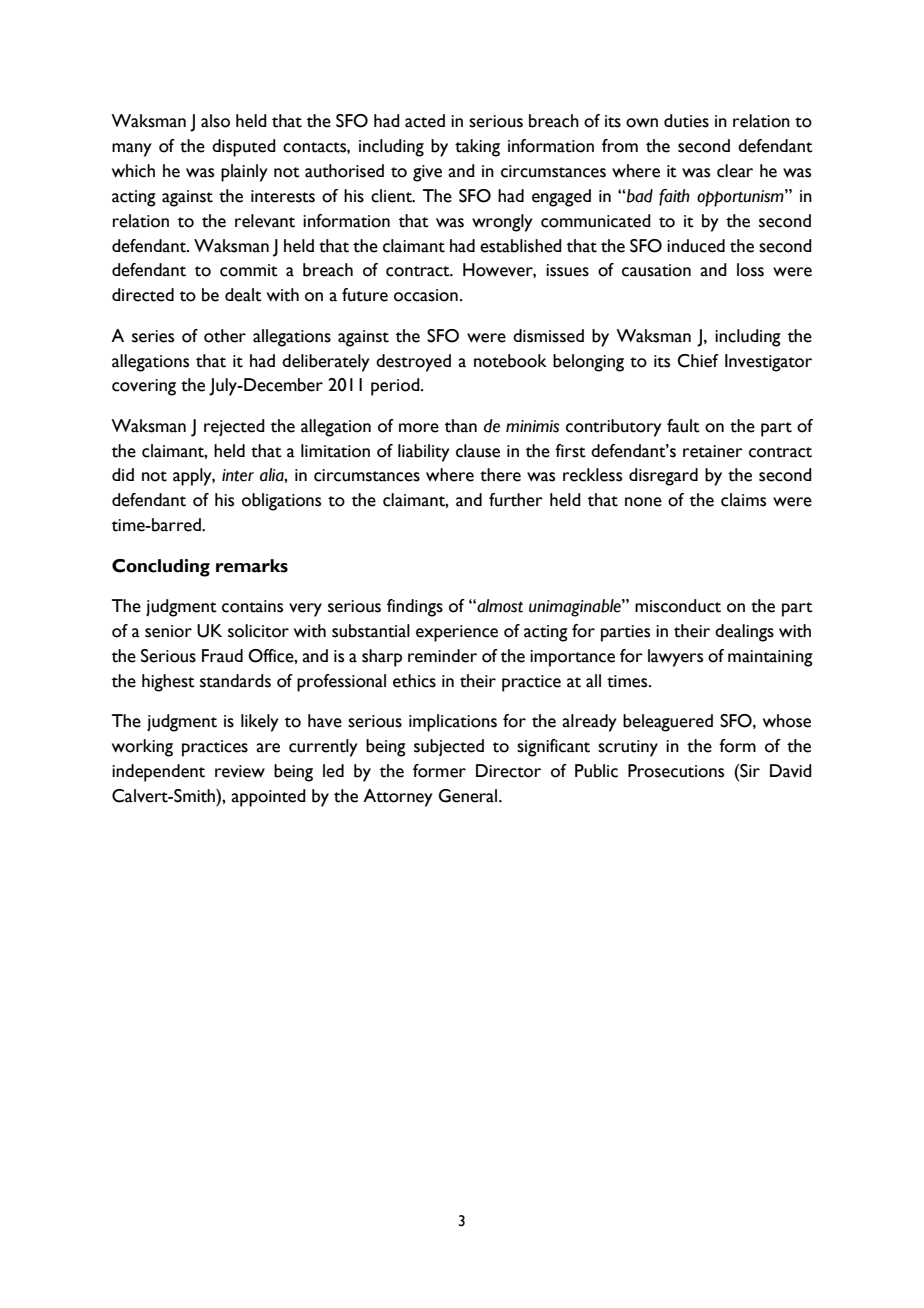  I want to click on also, so click(215, 121).
